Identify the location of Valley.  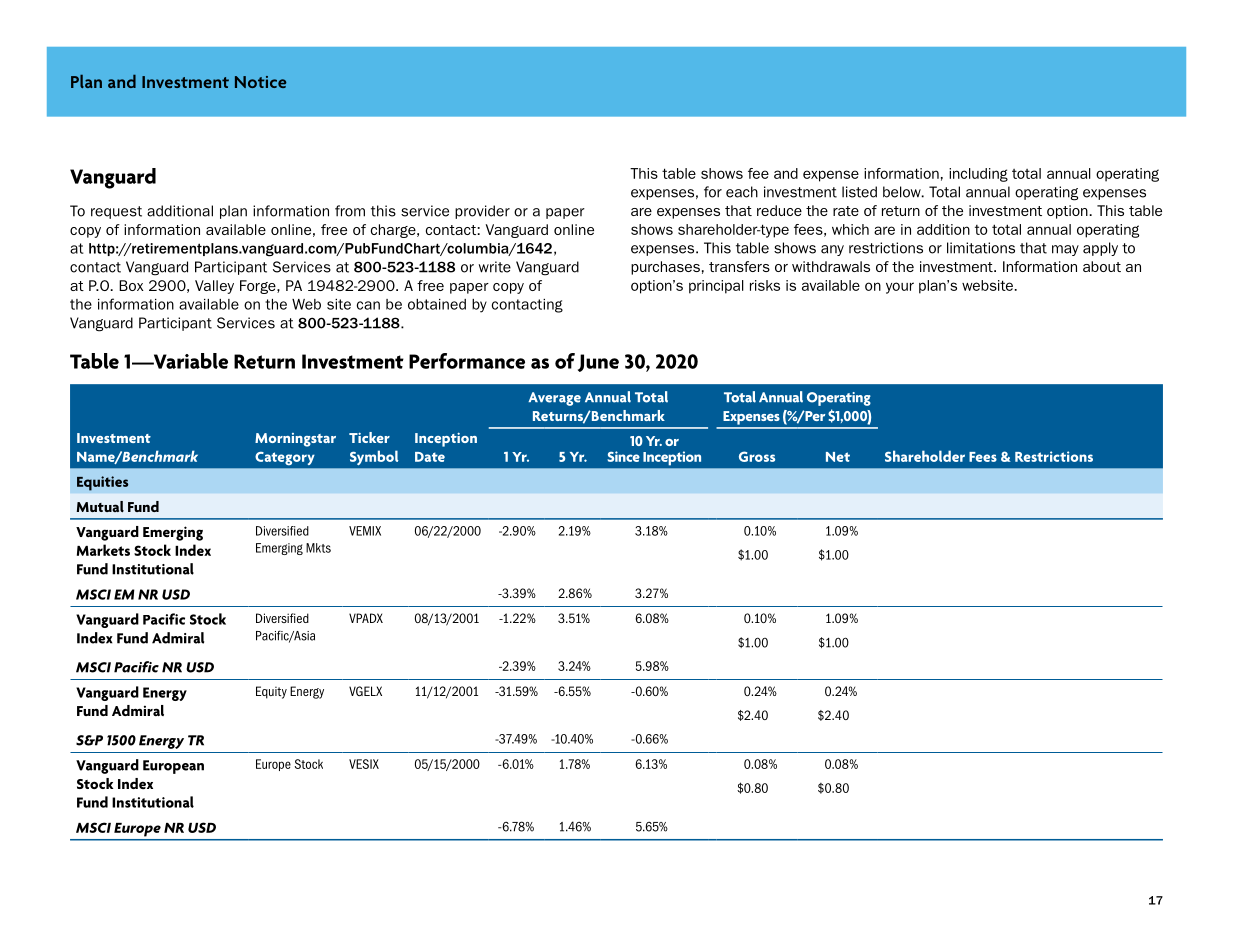
(214, 287).
